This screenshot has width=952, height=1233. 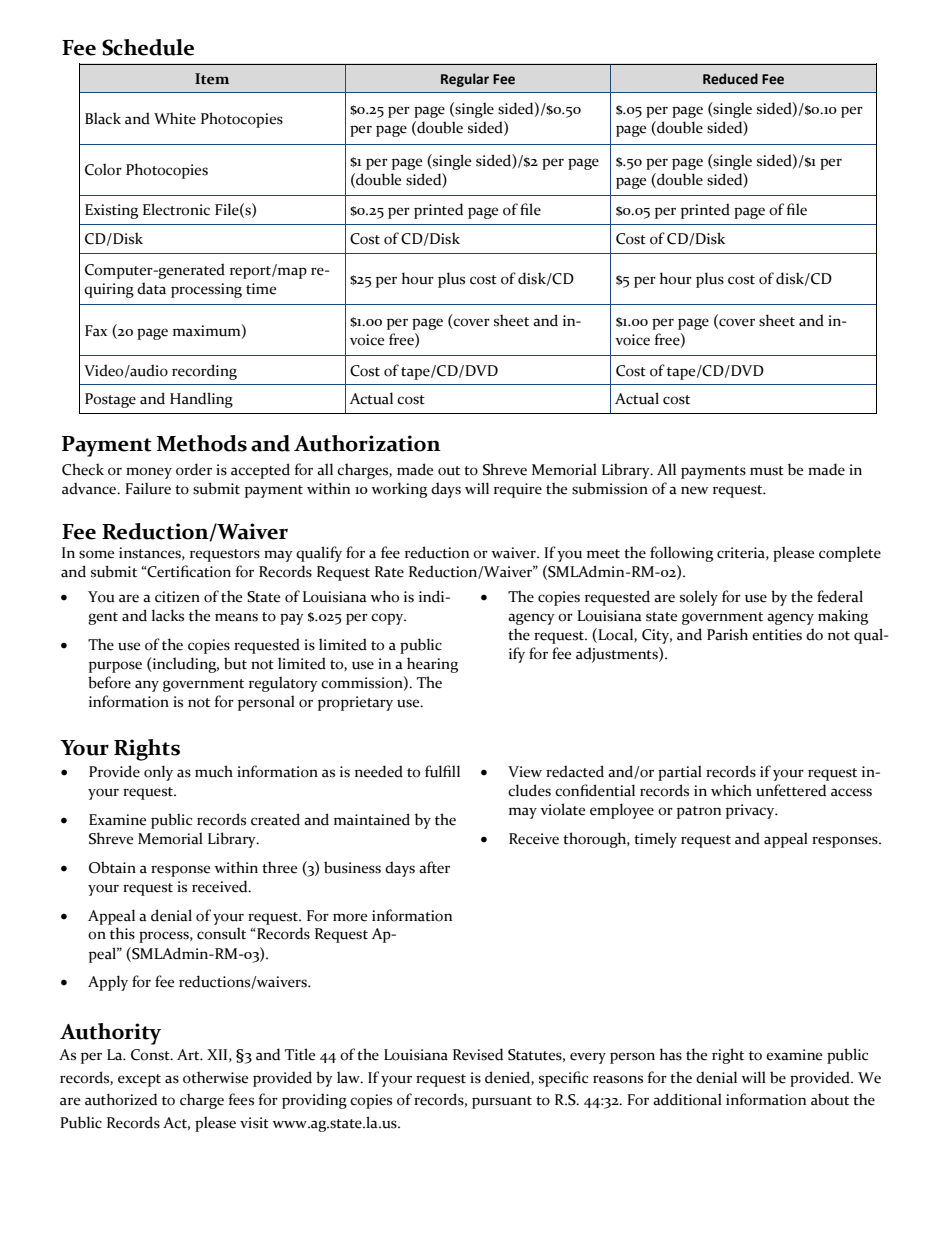 What do you see at coordinates (699, 598) in the screenshot?
I see `solely` at bounding box center [699, 598].
